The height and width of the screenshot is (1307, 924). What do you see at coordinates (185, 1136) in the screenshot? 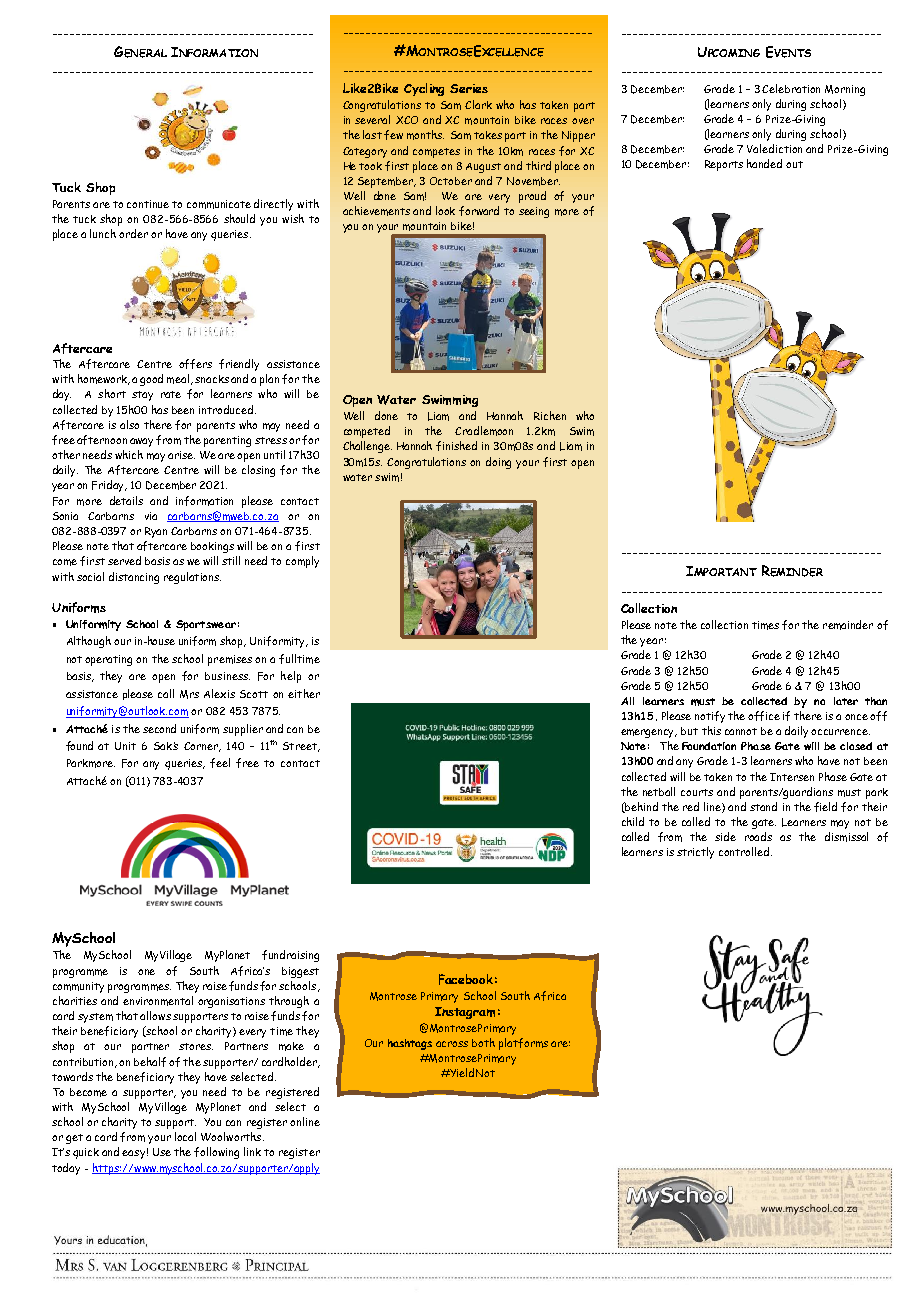
I see `local` at bounding box center [185, 1136].
